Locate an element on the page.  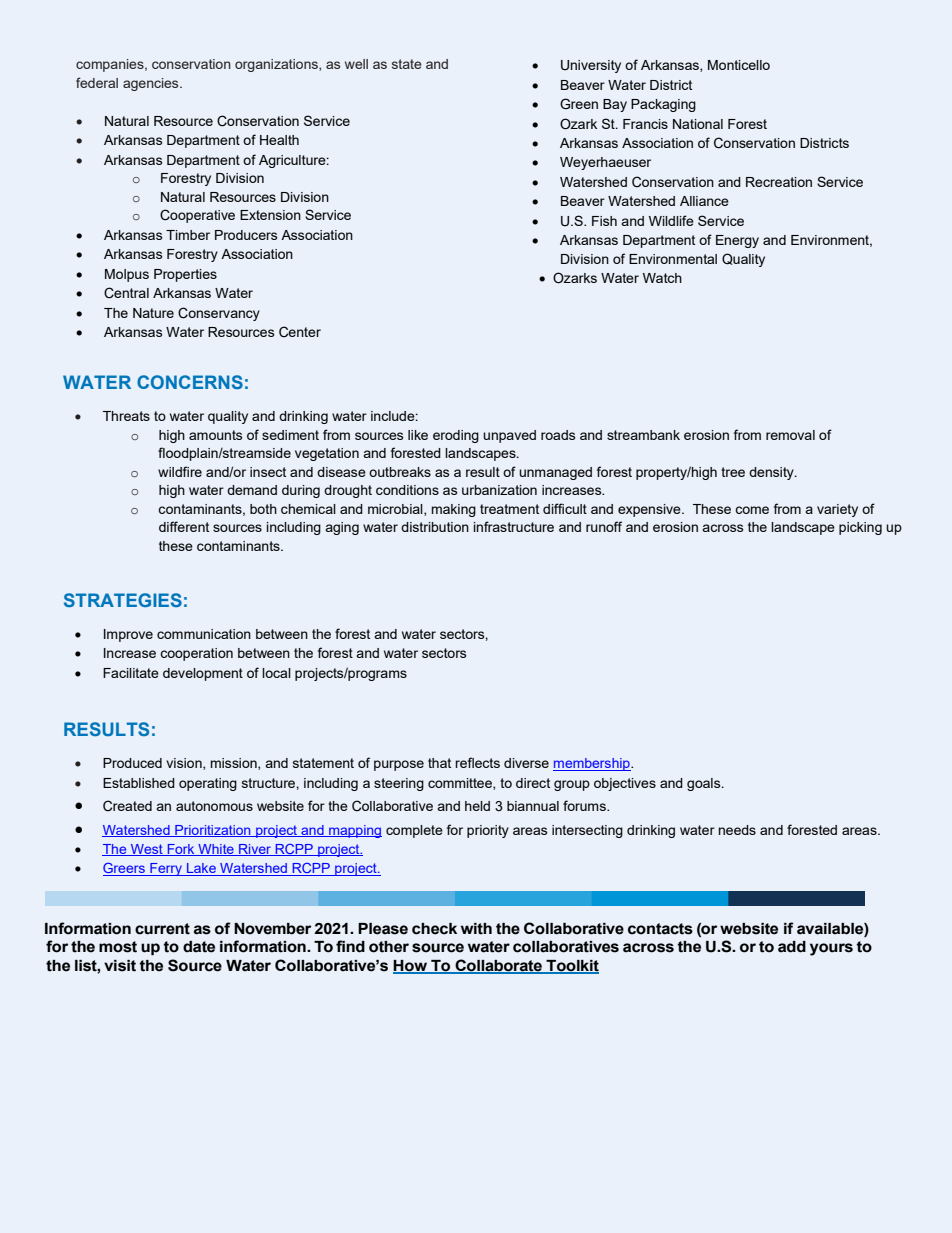
mission is located at coordinates (235, 764).
